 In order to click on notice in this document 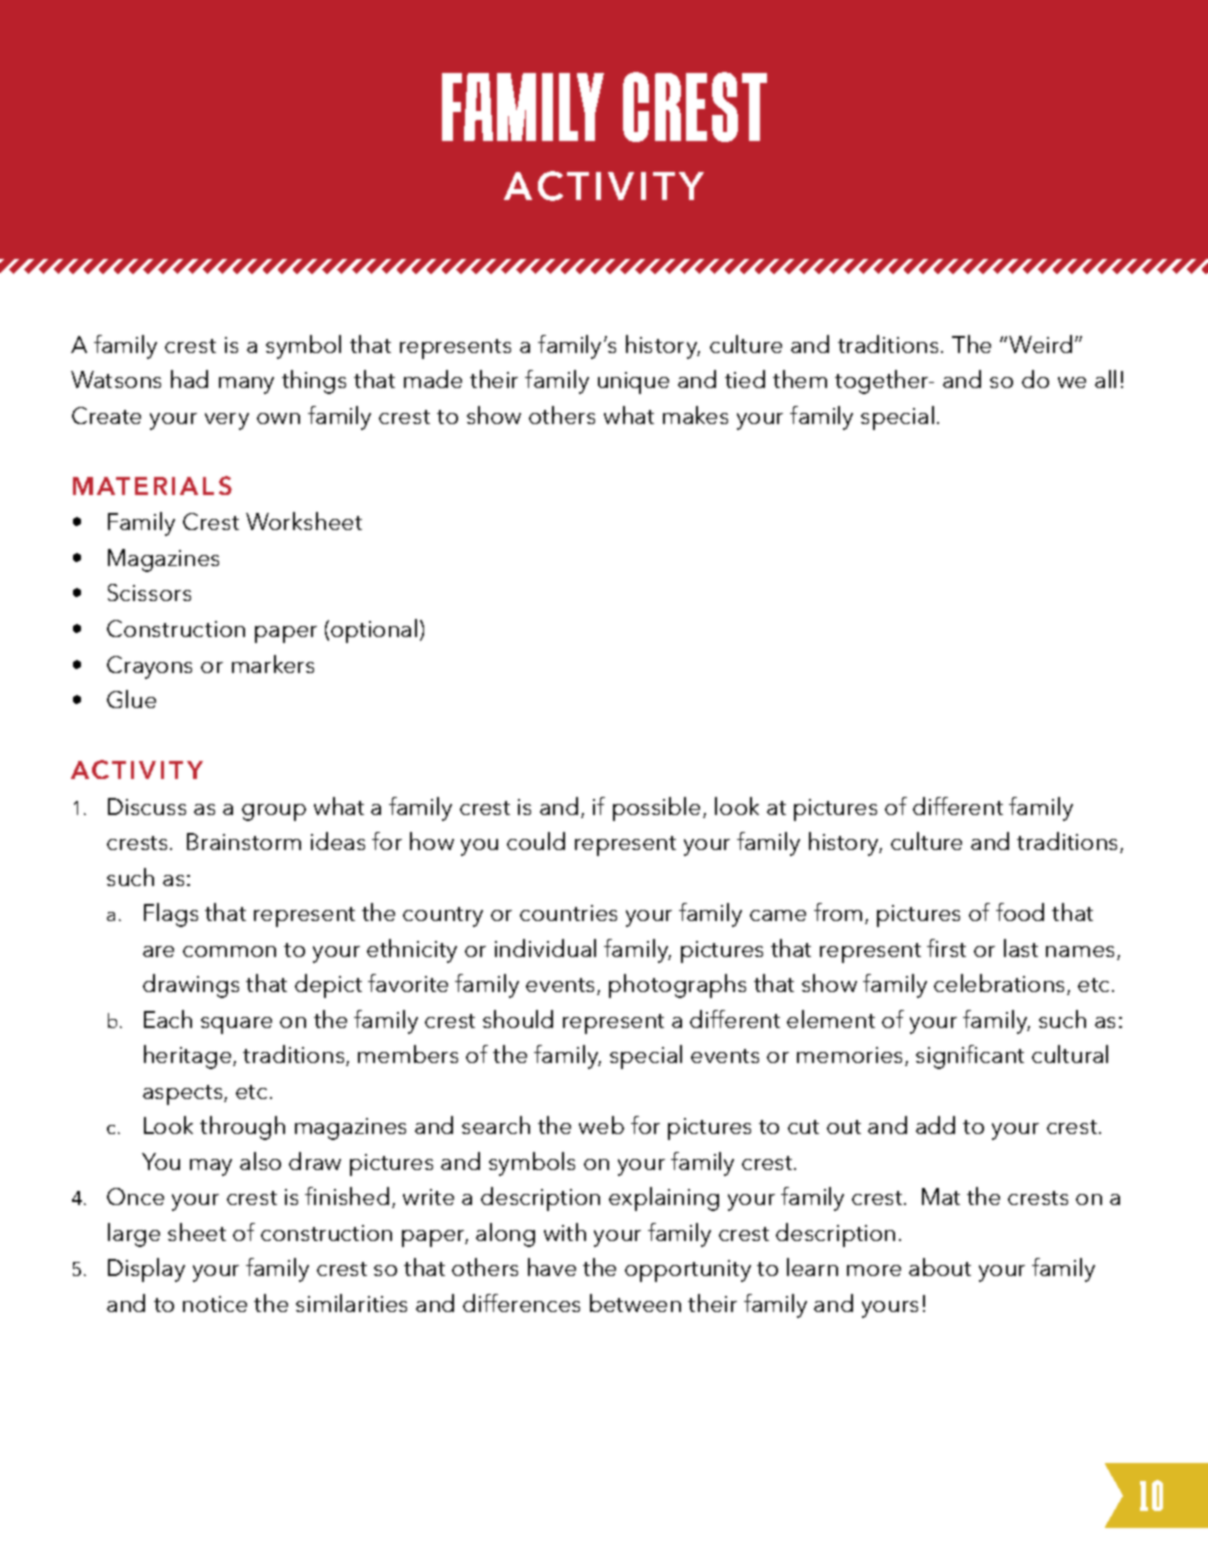, I will do `click(215, 1304)`.
